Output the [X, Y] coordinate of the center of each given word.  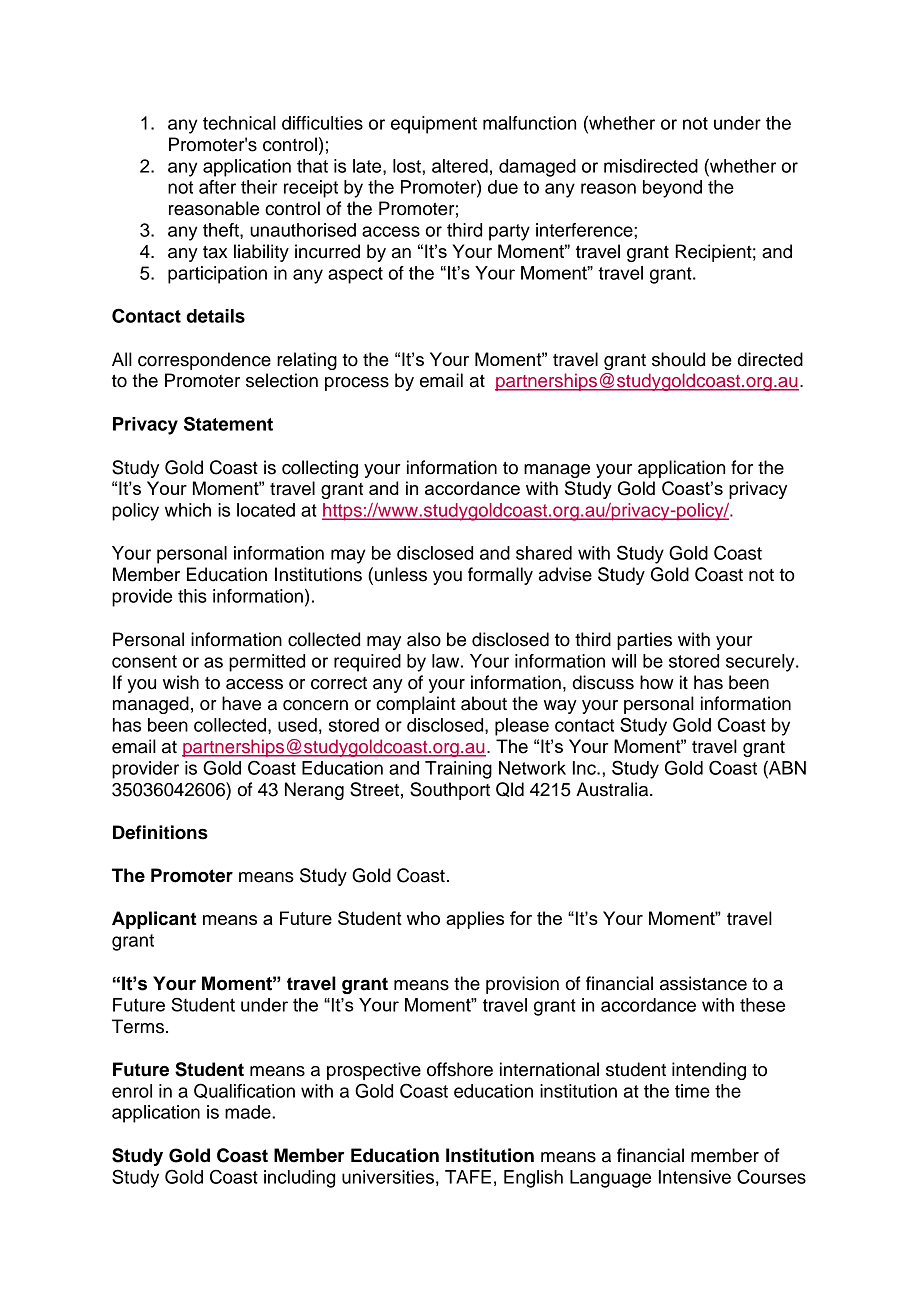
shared [544, 553]
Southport [450, 791]
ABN [786, 768]
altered [460, 166]
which [188, 510]
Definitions [160, 832]
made [249, 1112]
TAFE [468, 1177]
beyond [672, 189]
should [678, 359]
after [217, 187]
